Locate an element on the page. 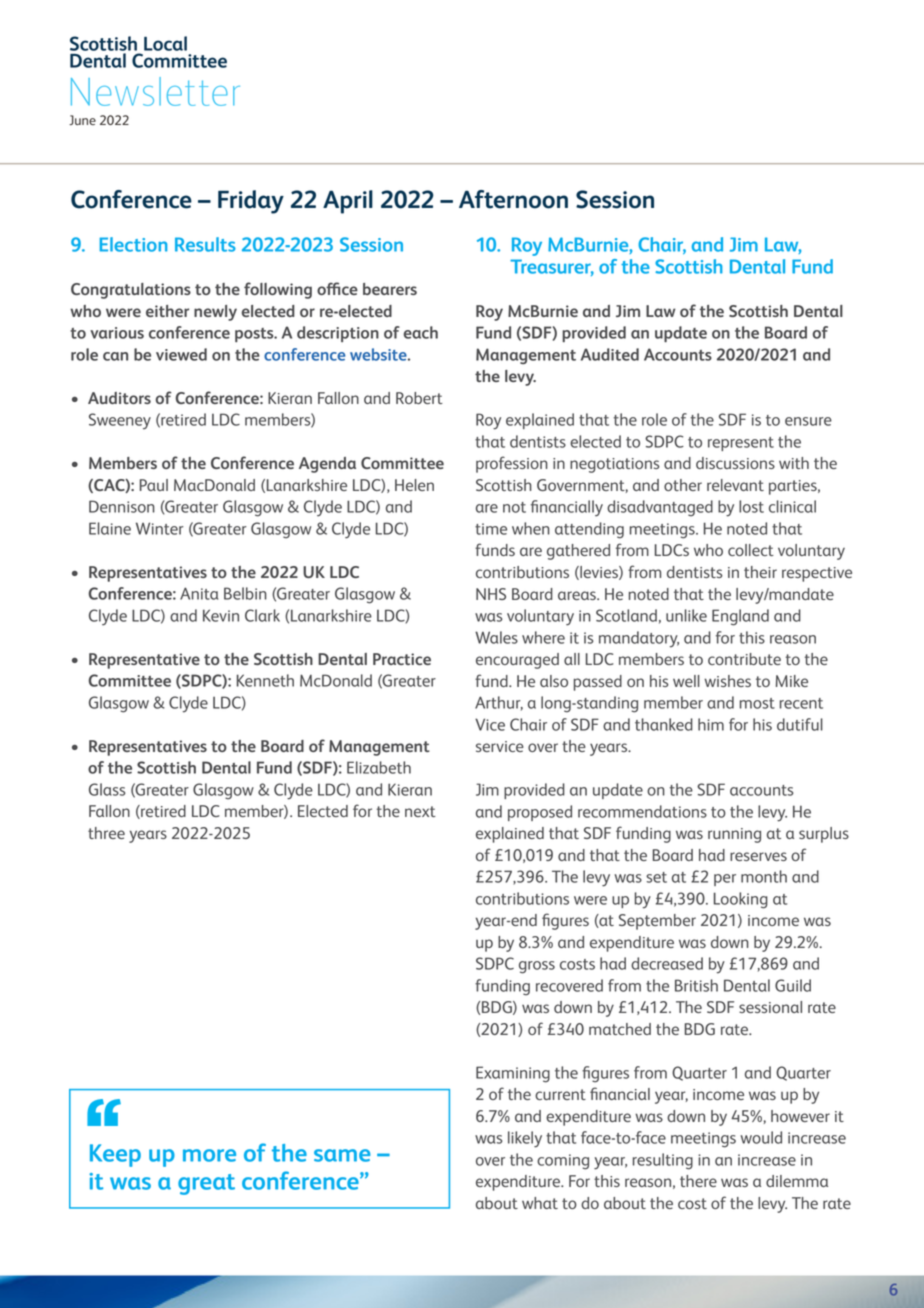  ensure is located at coordinates (808, 421).
